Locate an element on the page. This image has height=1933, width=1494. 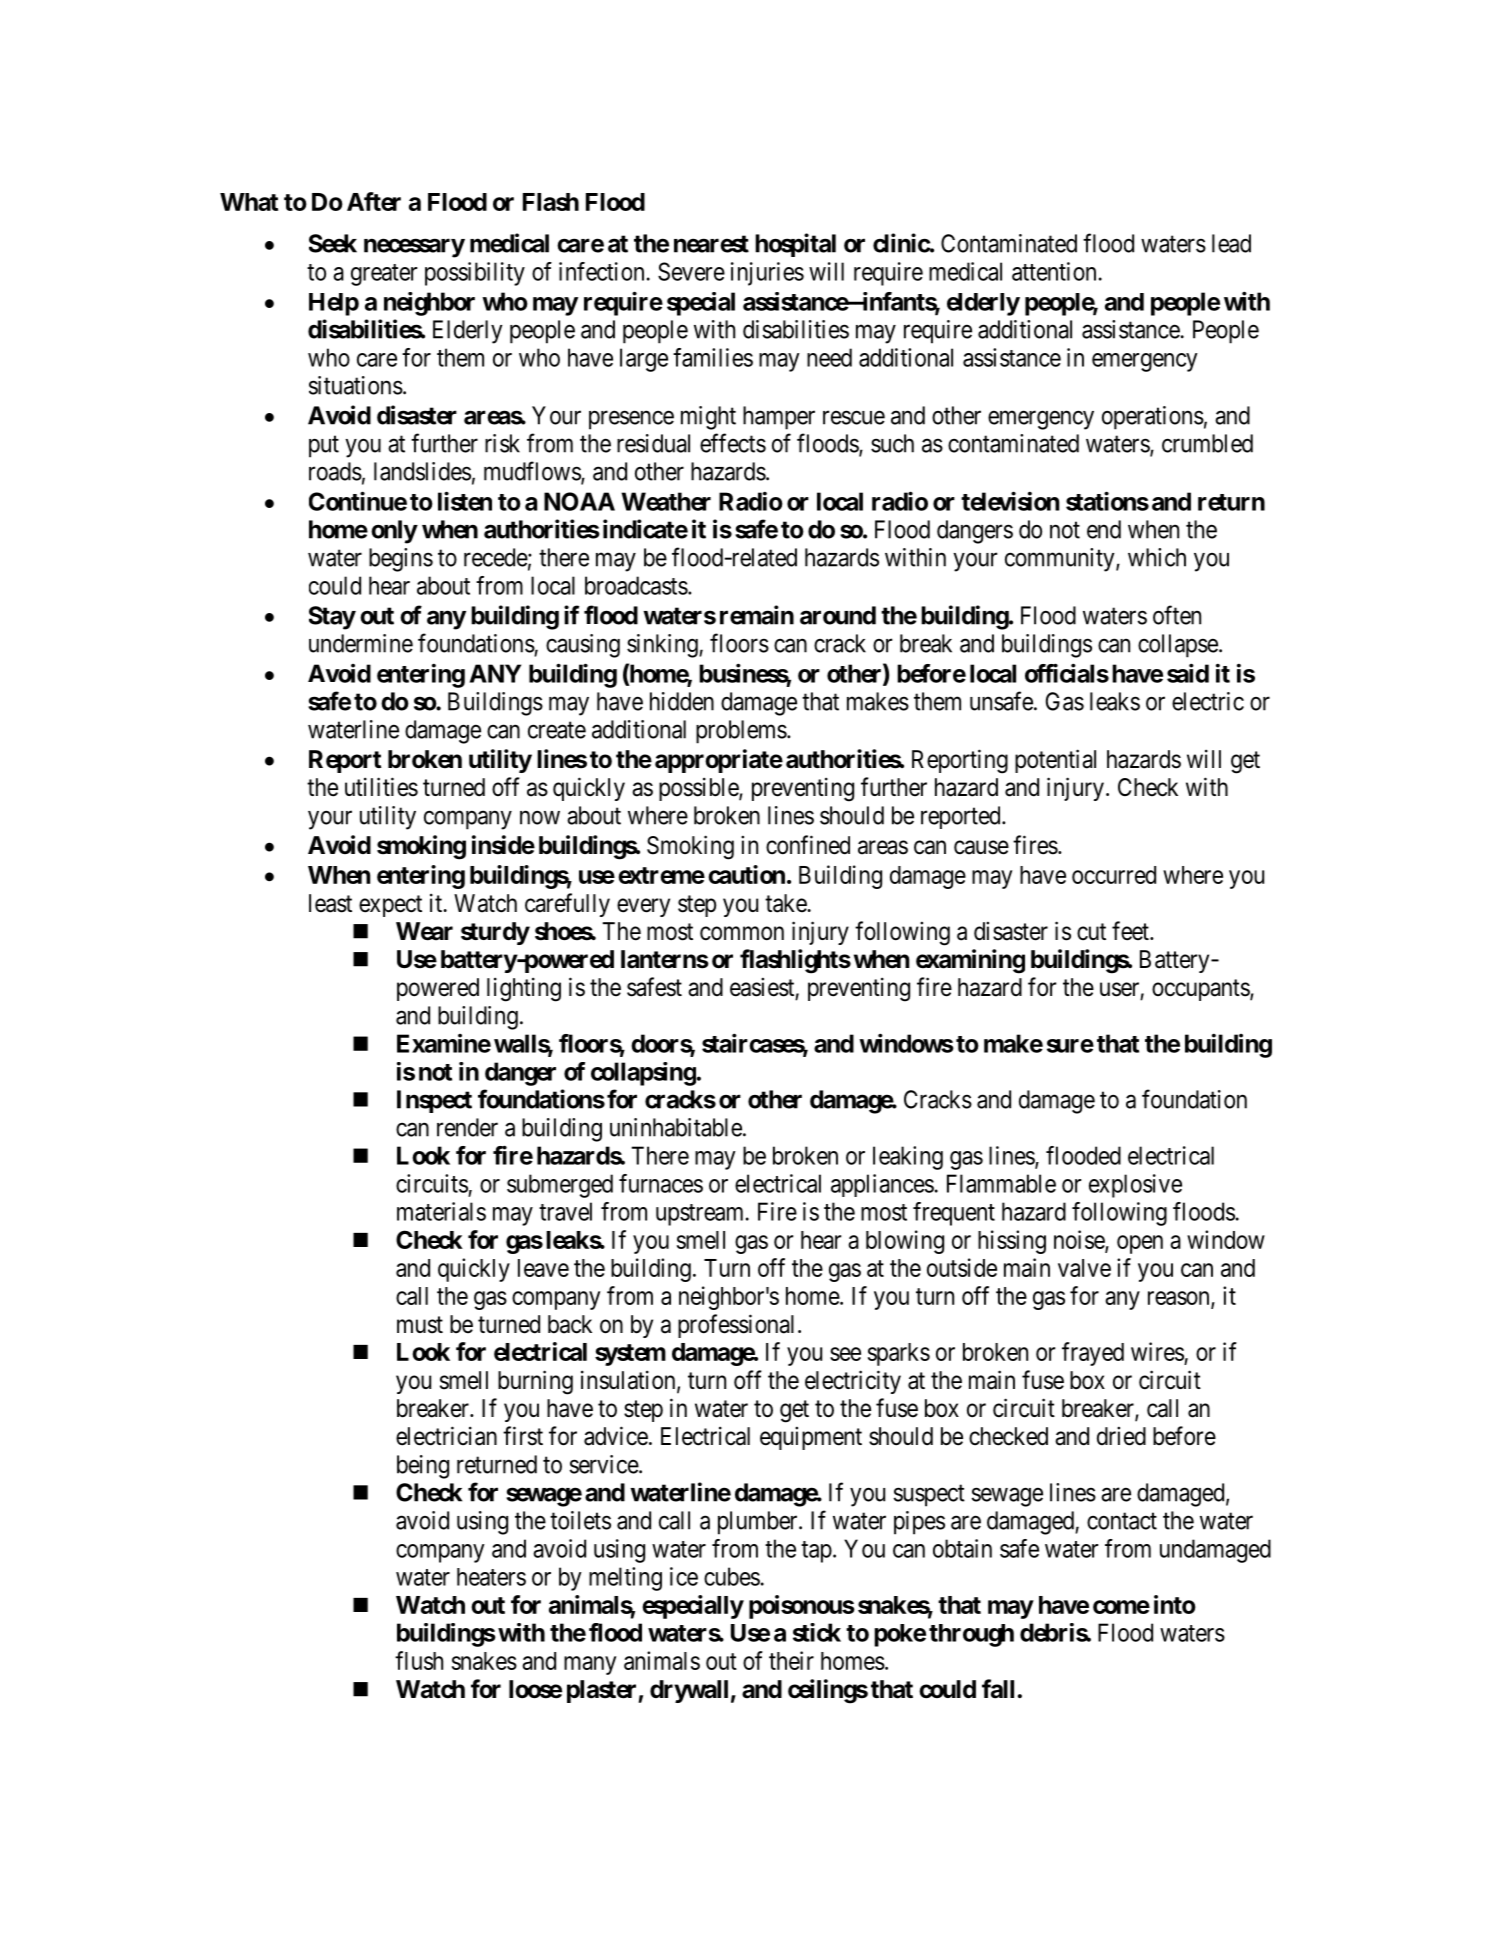
which is located at coordinates (1157, 557).
